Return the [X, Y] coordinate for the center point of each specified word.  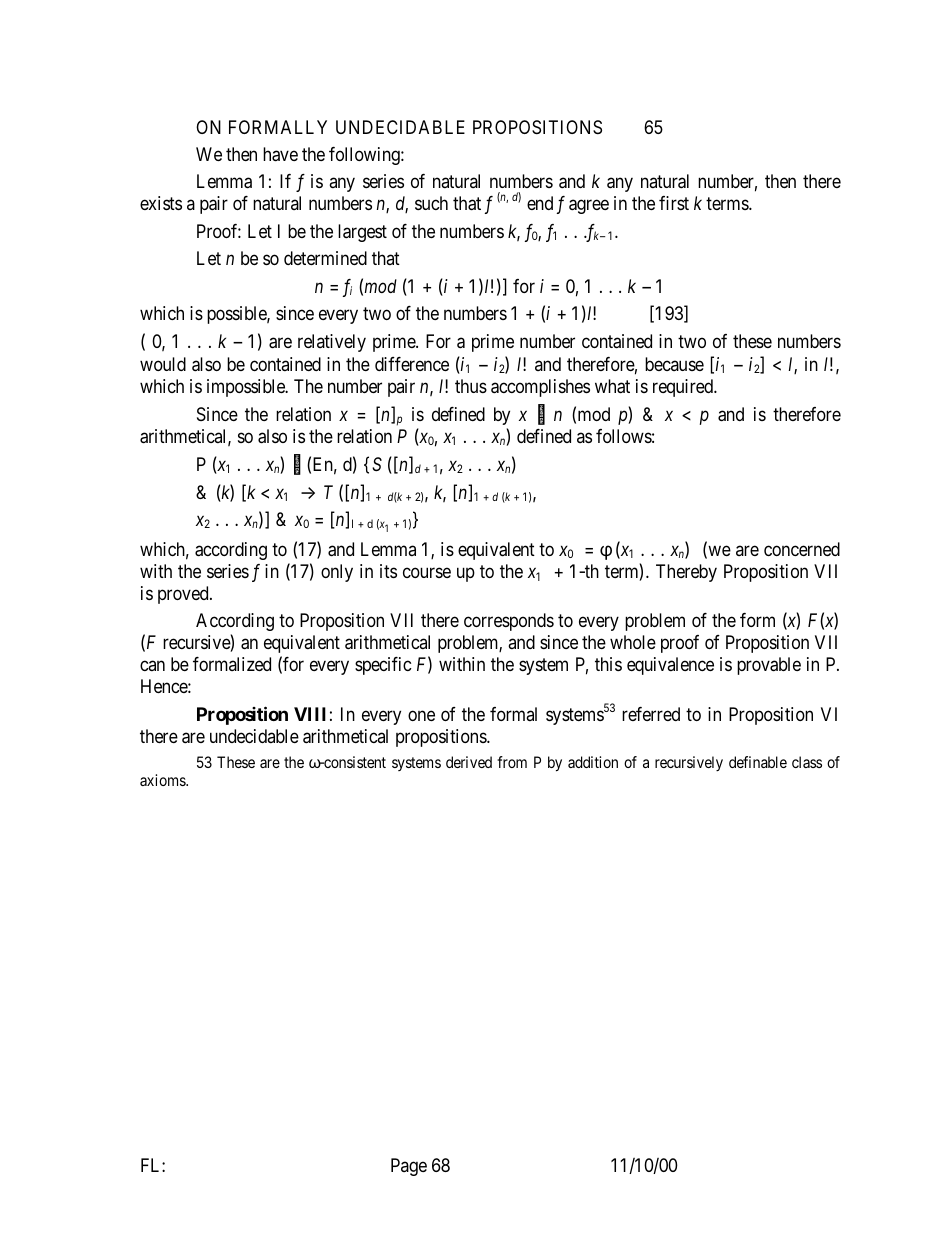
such [431, 203]
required [684, 388]
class [807, 762]
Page [409, 1167]
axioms [163, 780]
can [152, 666]
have [280, 154]
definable [758, 762]
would [163, 364]
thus [471, 386]
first [674, 203]
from [512, 762]
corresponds [509, 622]
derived [469, 762]
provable [769, 666]
